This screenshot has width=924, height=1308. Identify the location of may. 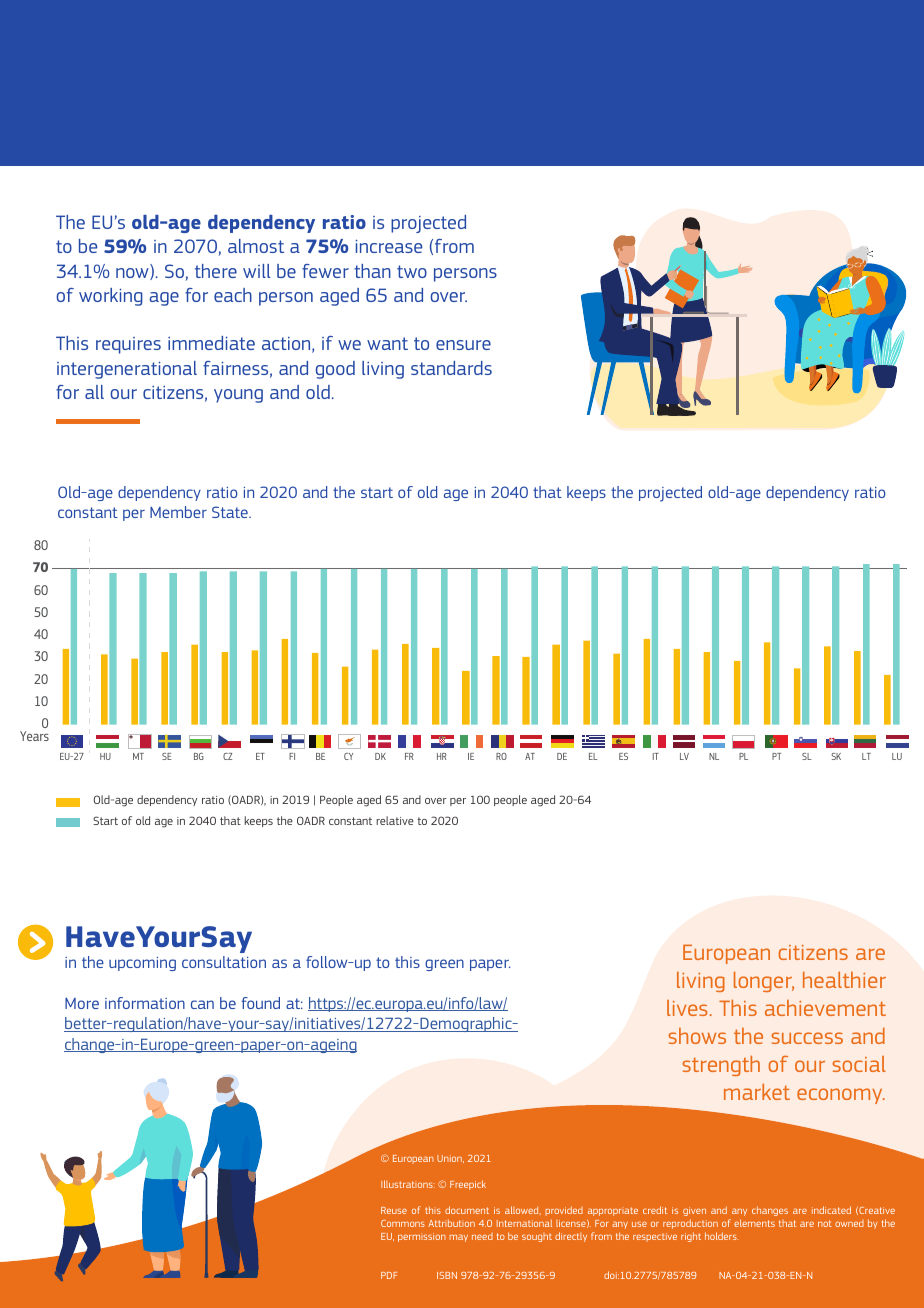
(458, 1238).
